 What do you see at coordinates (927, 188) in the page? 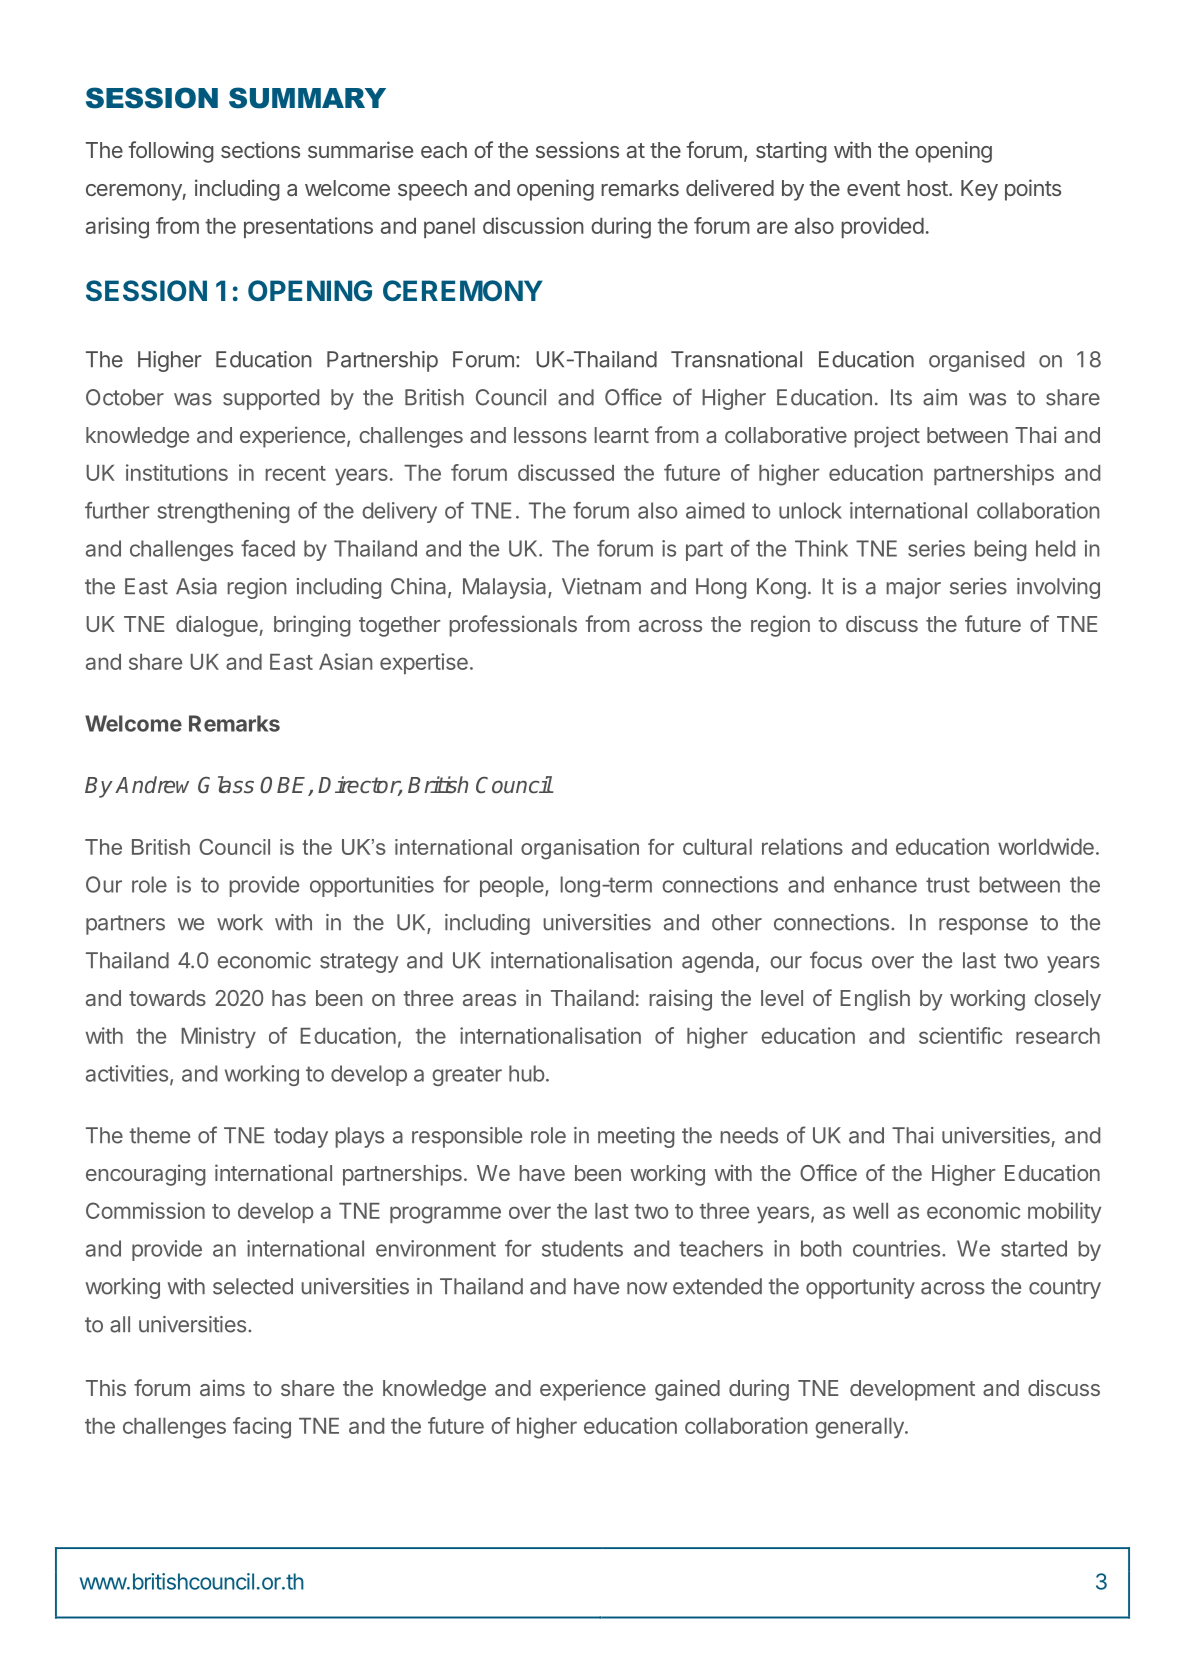
I see `host` at bounding box center [927, 188].
